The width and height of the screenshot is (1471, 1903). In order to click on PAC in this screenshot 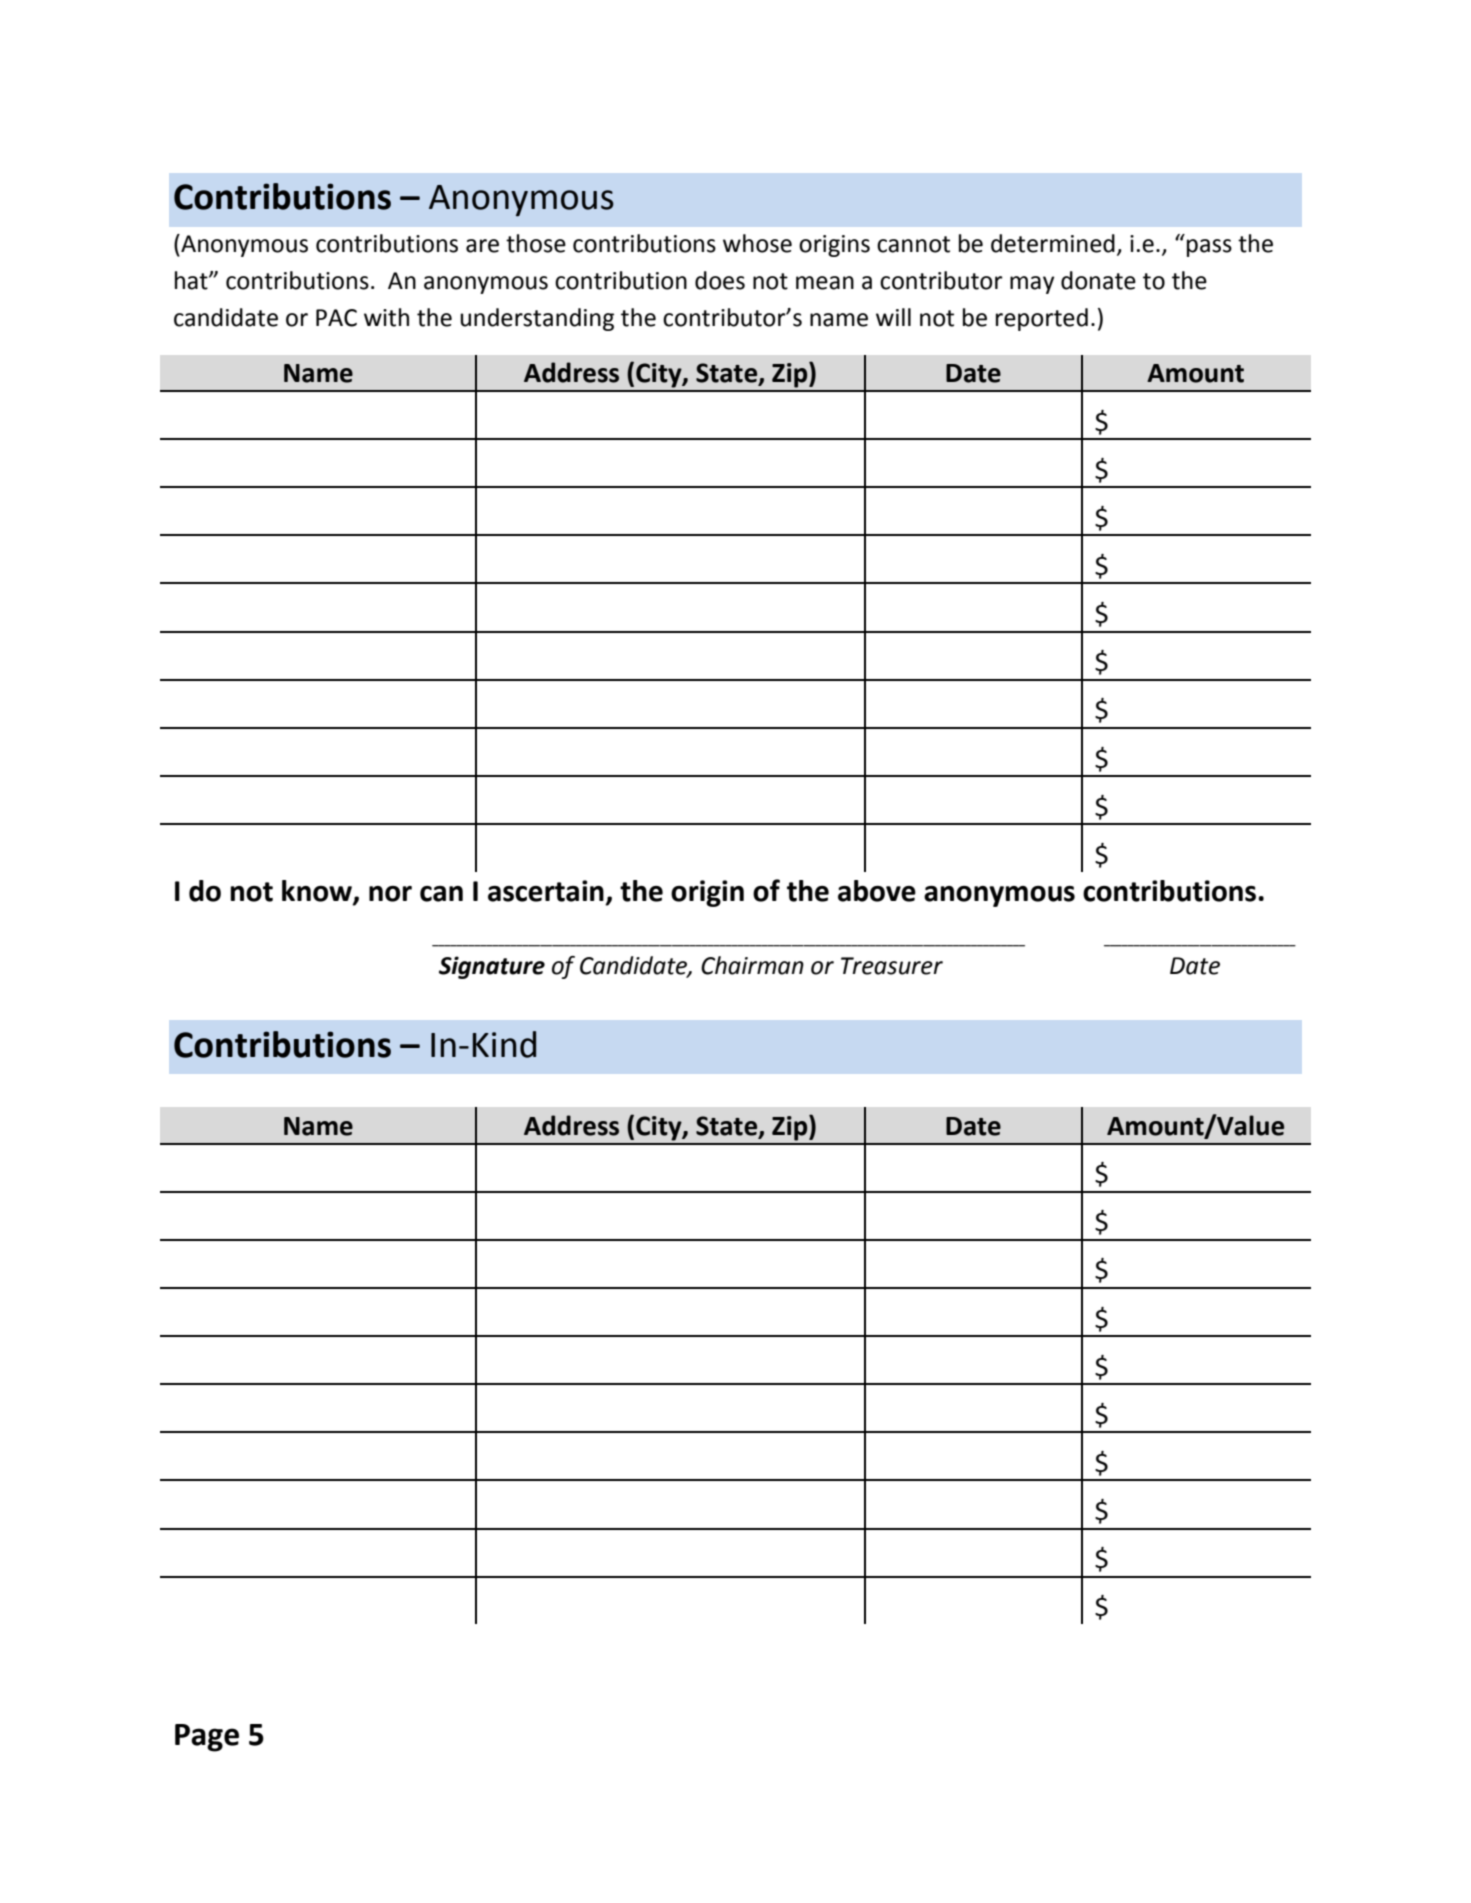, I will do `click(336, 318)`.
